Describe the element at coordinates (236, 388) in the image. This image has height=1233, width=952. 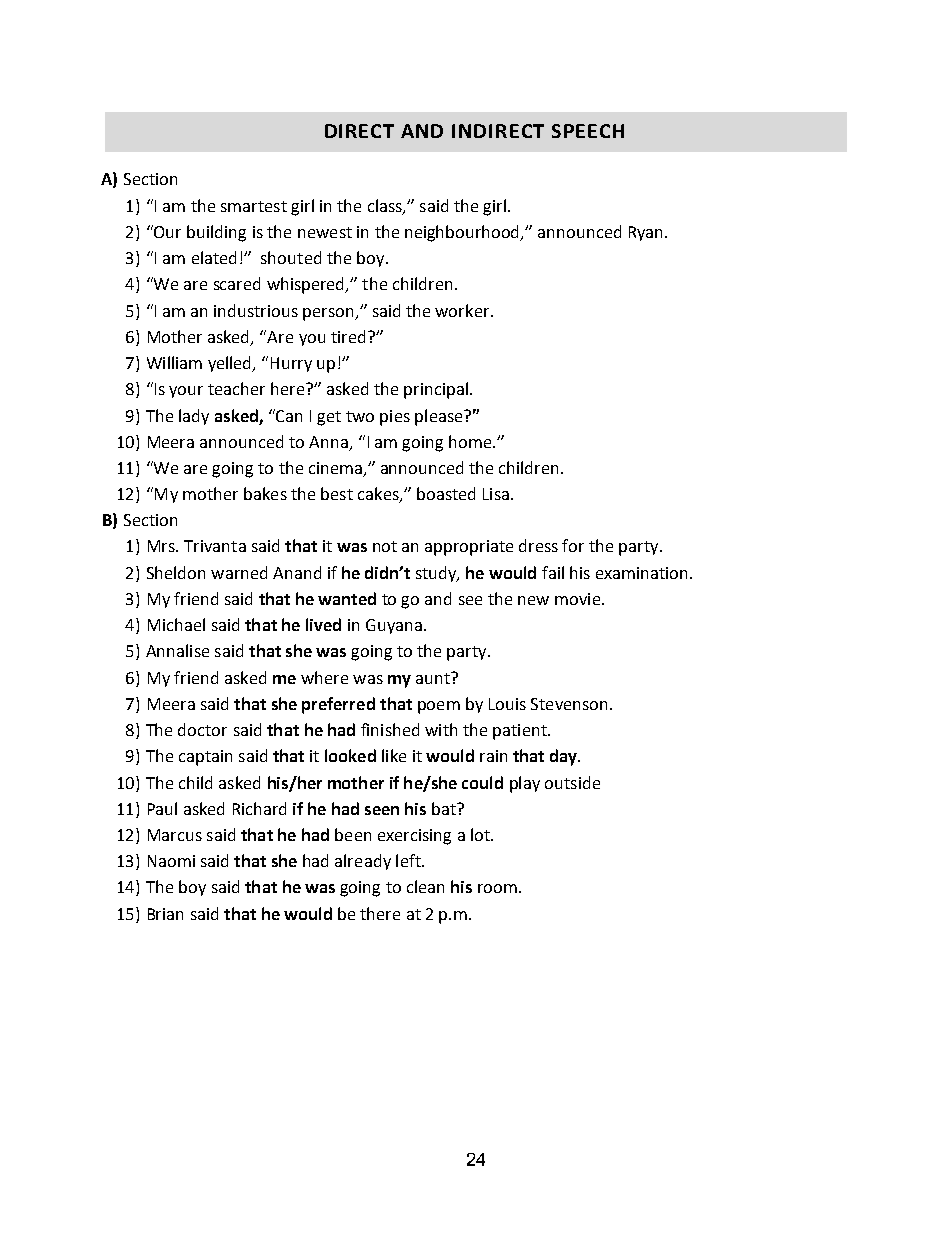
I see `teacher` at that location.
